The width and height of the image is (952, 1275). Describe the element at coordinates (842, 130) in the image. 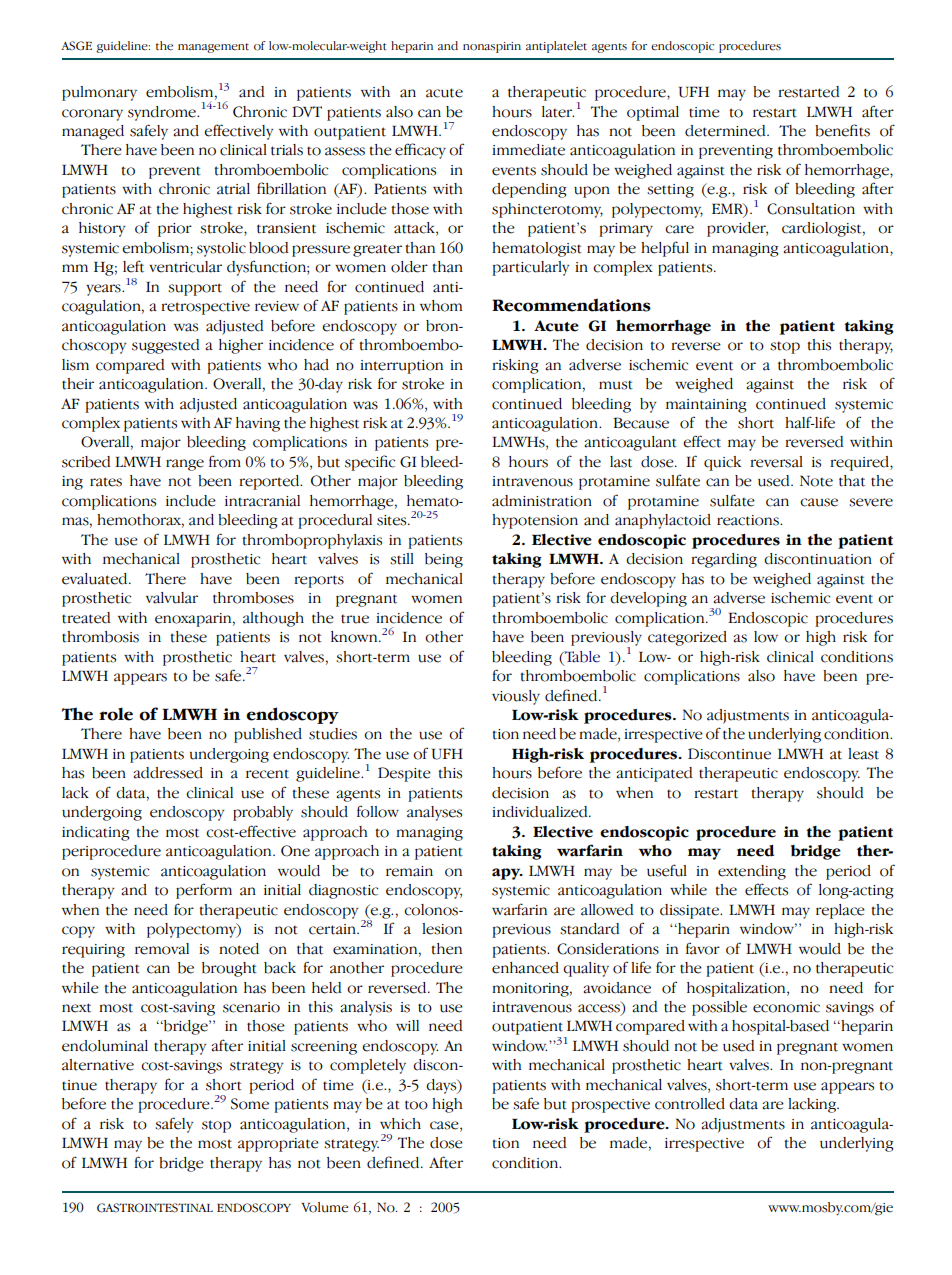

I see `benefits` at that location.
